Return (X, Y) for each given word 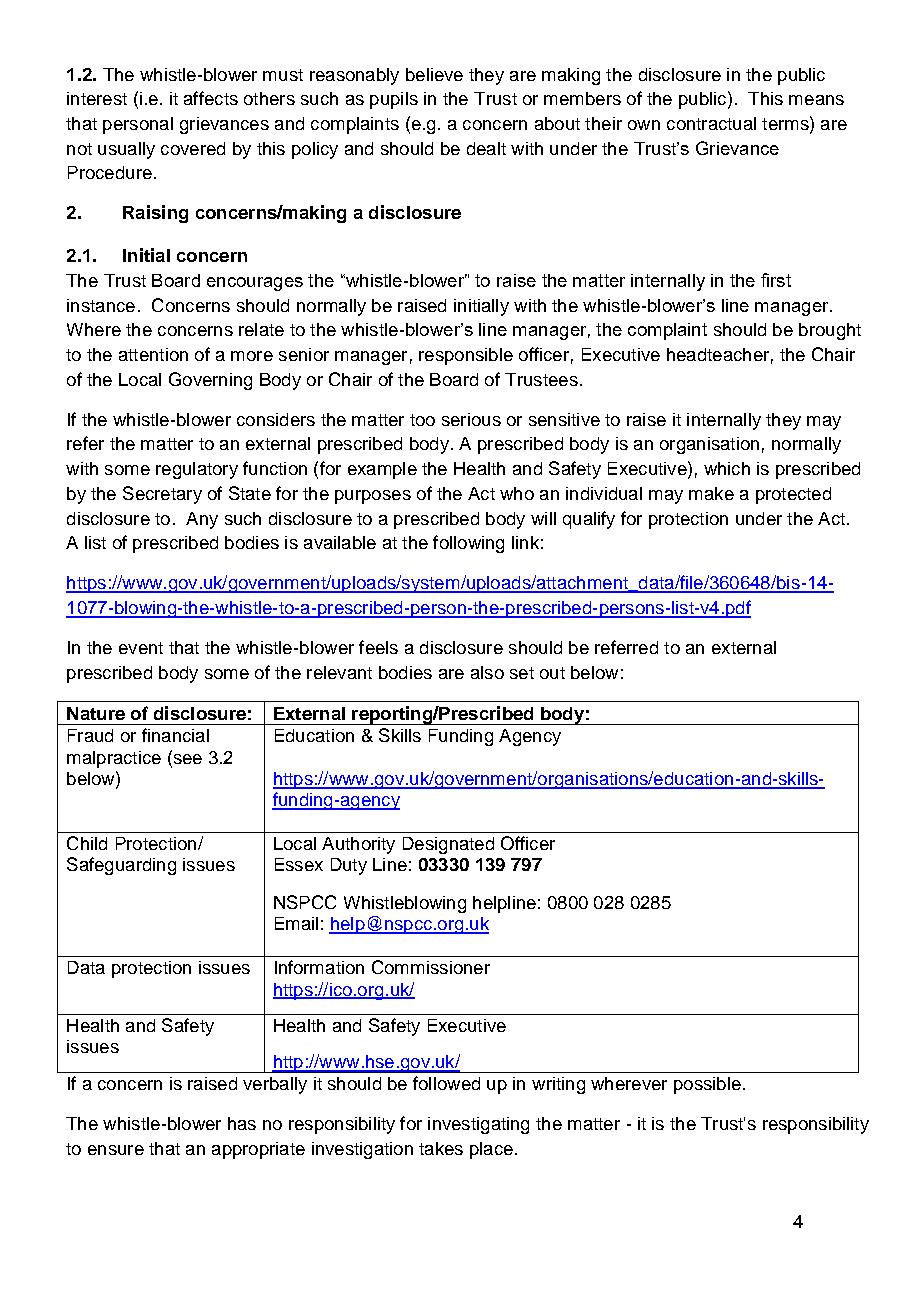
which (727, 468)
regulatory (197, 470)
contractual (711, 123)
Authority (358, 845)
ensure (116, 1150)
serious (471, 419)
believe (434, 74)
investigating (478, 1125)
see (186, 757)
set (522, 673)
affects (211, 98)
